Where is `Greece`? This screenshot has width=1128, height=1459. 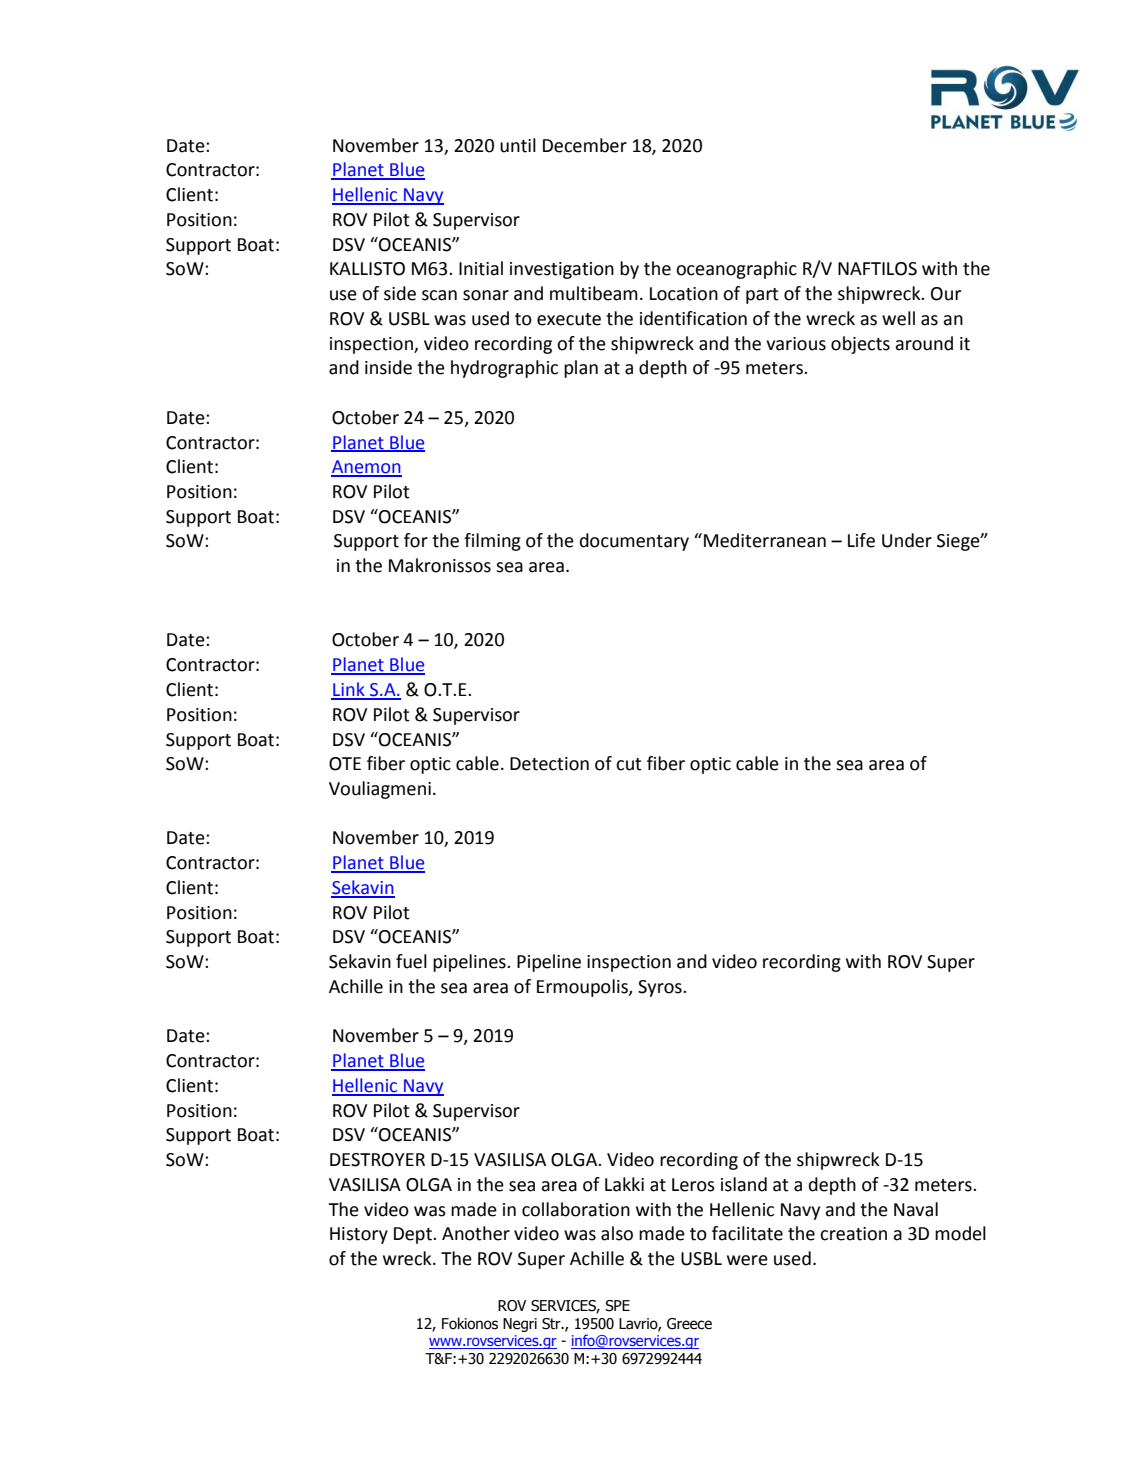
Greece is located at coordinates (689, 1324).
